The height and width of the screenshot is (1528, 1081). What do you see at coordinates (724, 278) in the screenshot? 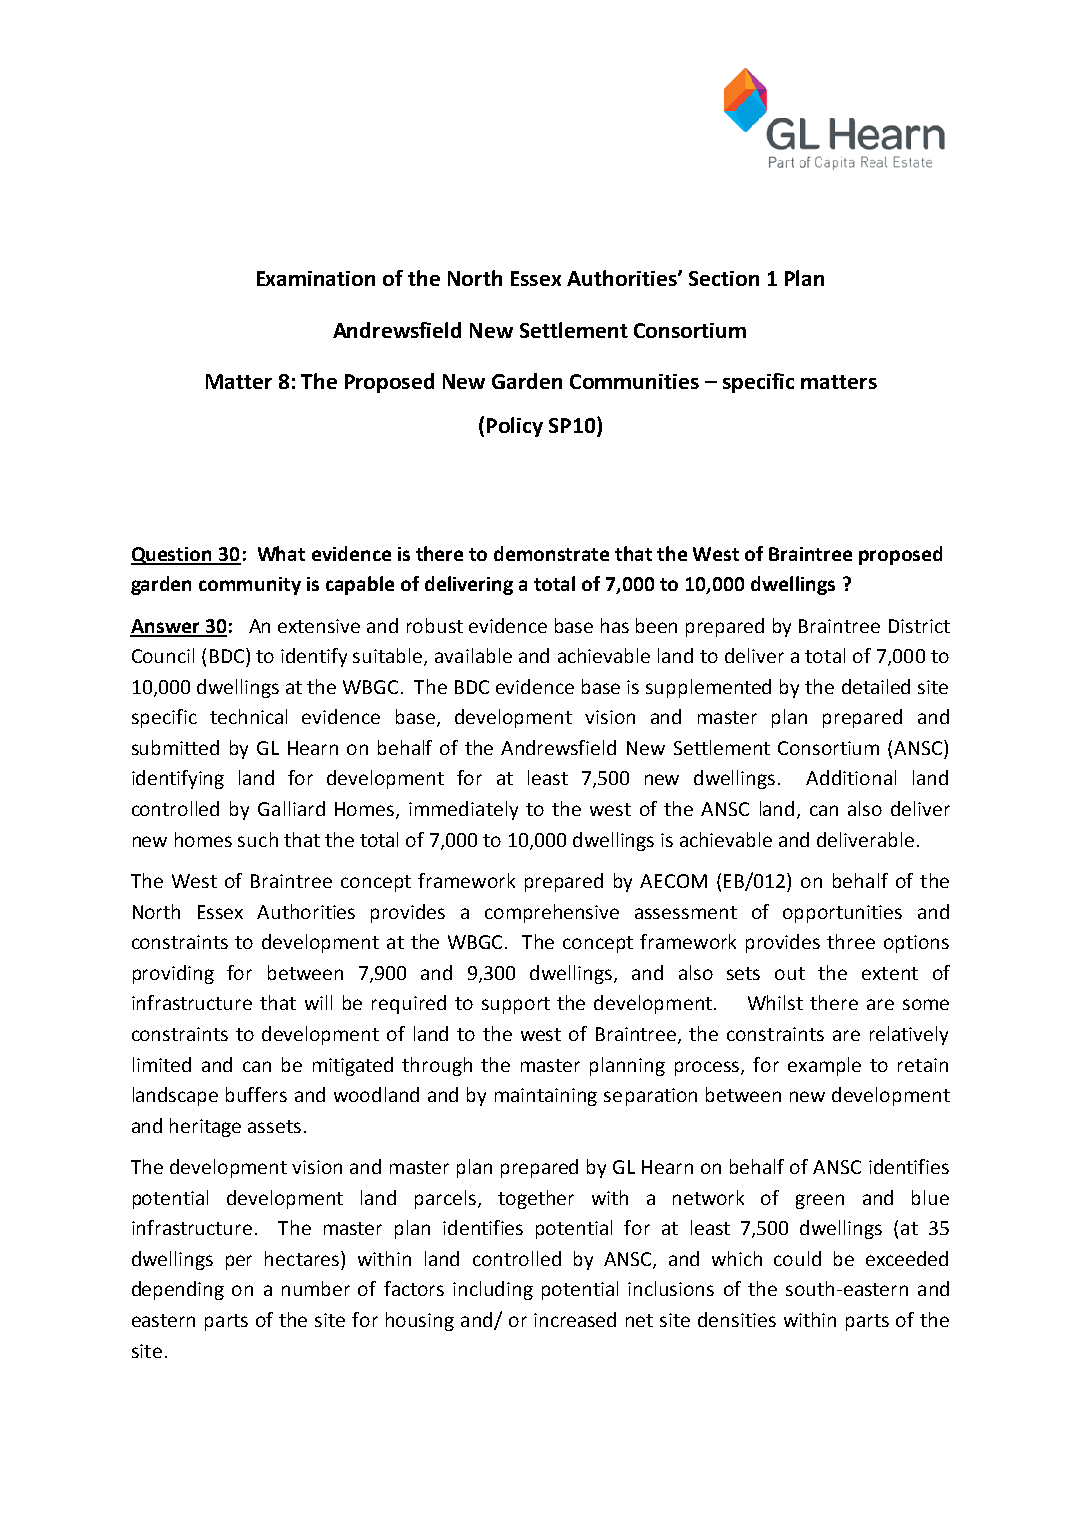
I see `Section` at bounding box center [724, 278].
